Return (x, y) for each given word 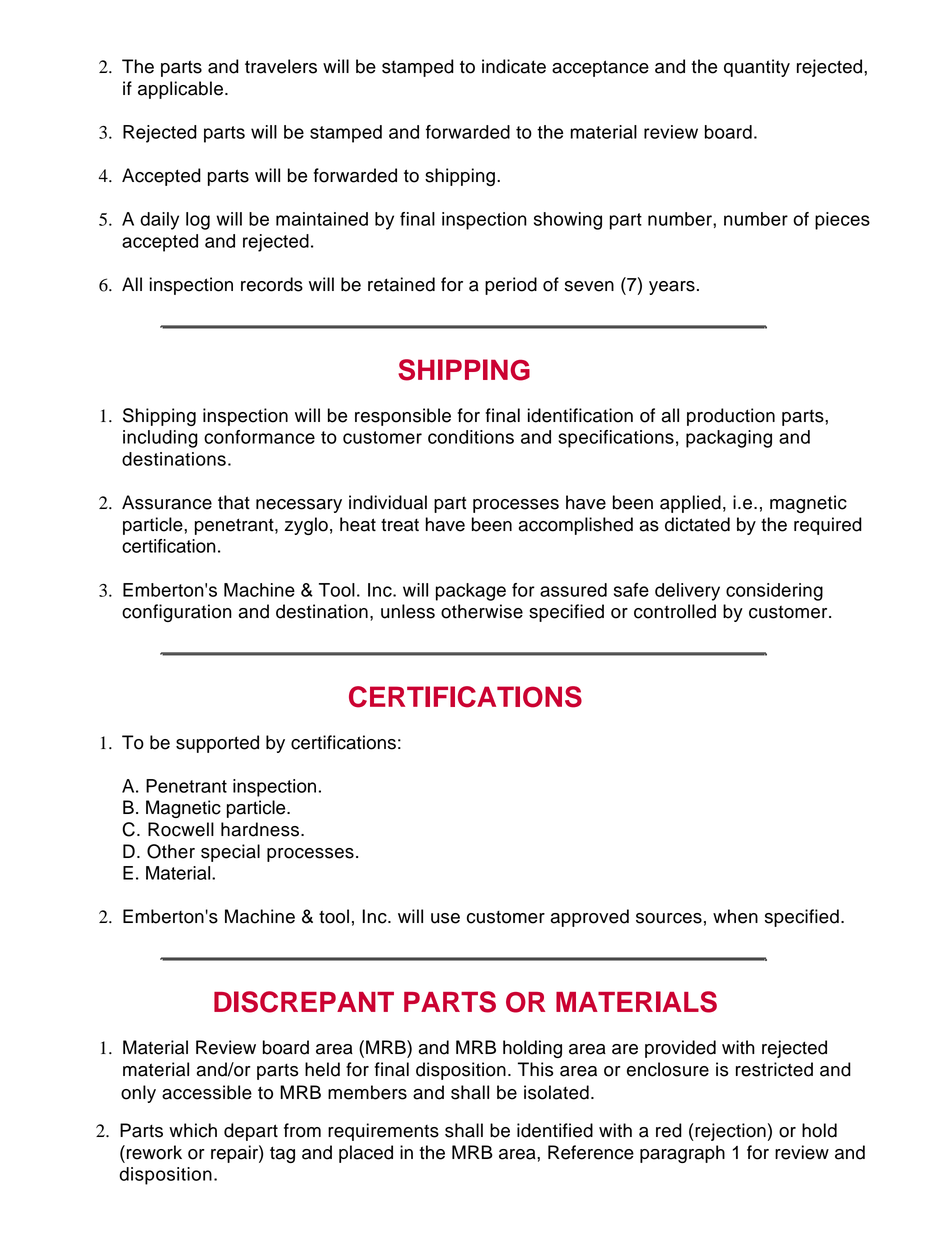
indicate (514, 66)
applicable (180, 90)
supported (217, 744)
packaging (729, 439)
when (735, 916)
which (193, 1130)
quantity (757, 68)
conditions (471, 437)
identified (555, 1130)
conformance (259, 437)
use (445, 918)
